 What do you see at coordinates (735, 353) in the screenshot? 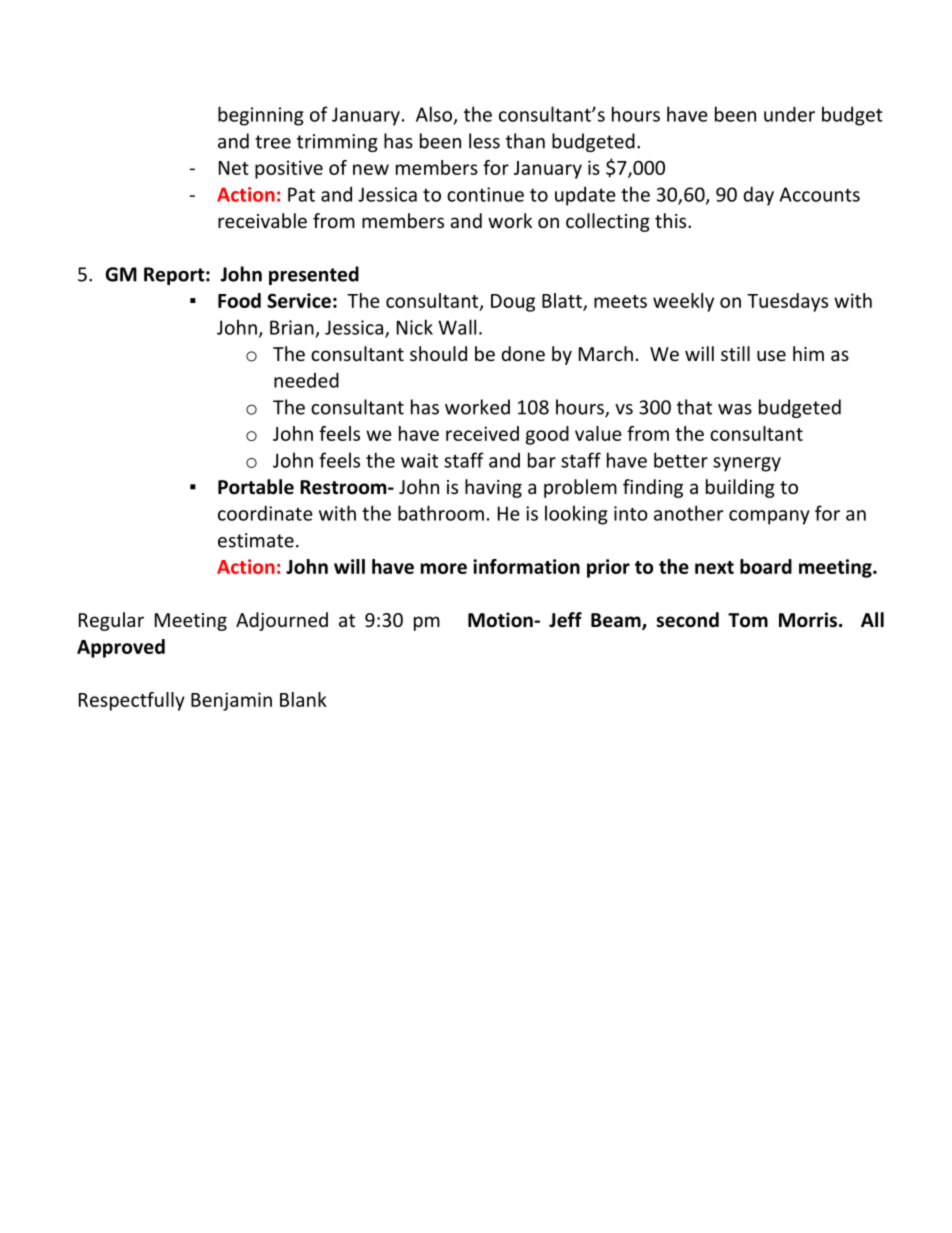
I see `still` at bounding box center [735, 353].
